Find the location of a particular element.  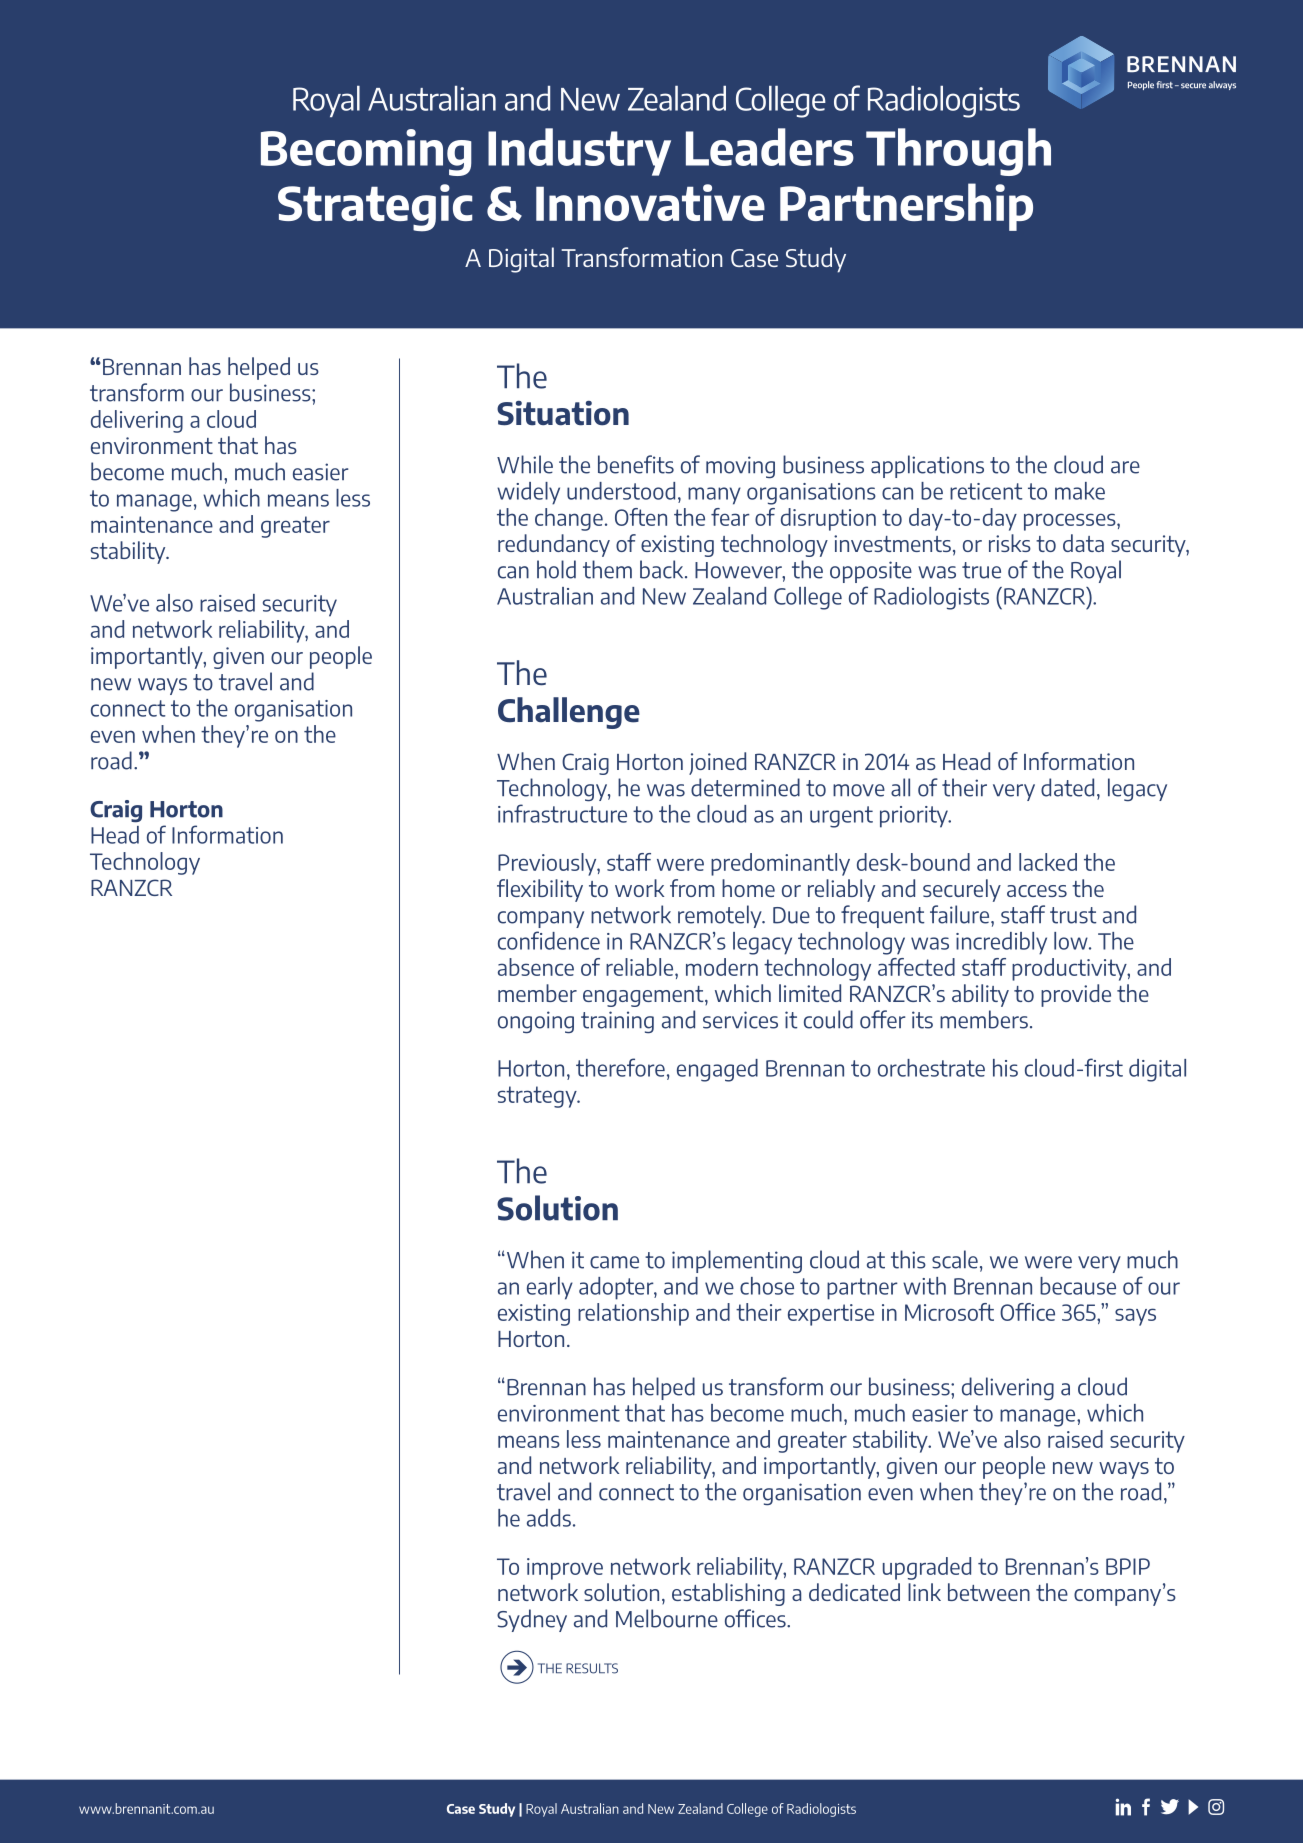

because is located at coordinates (1078, 1286).
